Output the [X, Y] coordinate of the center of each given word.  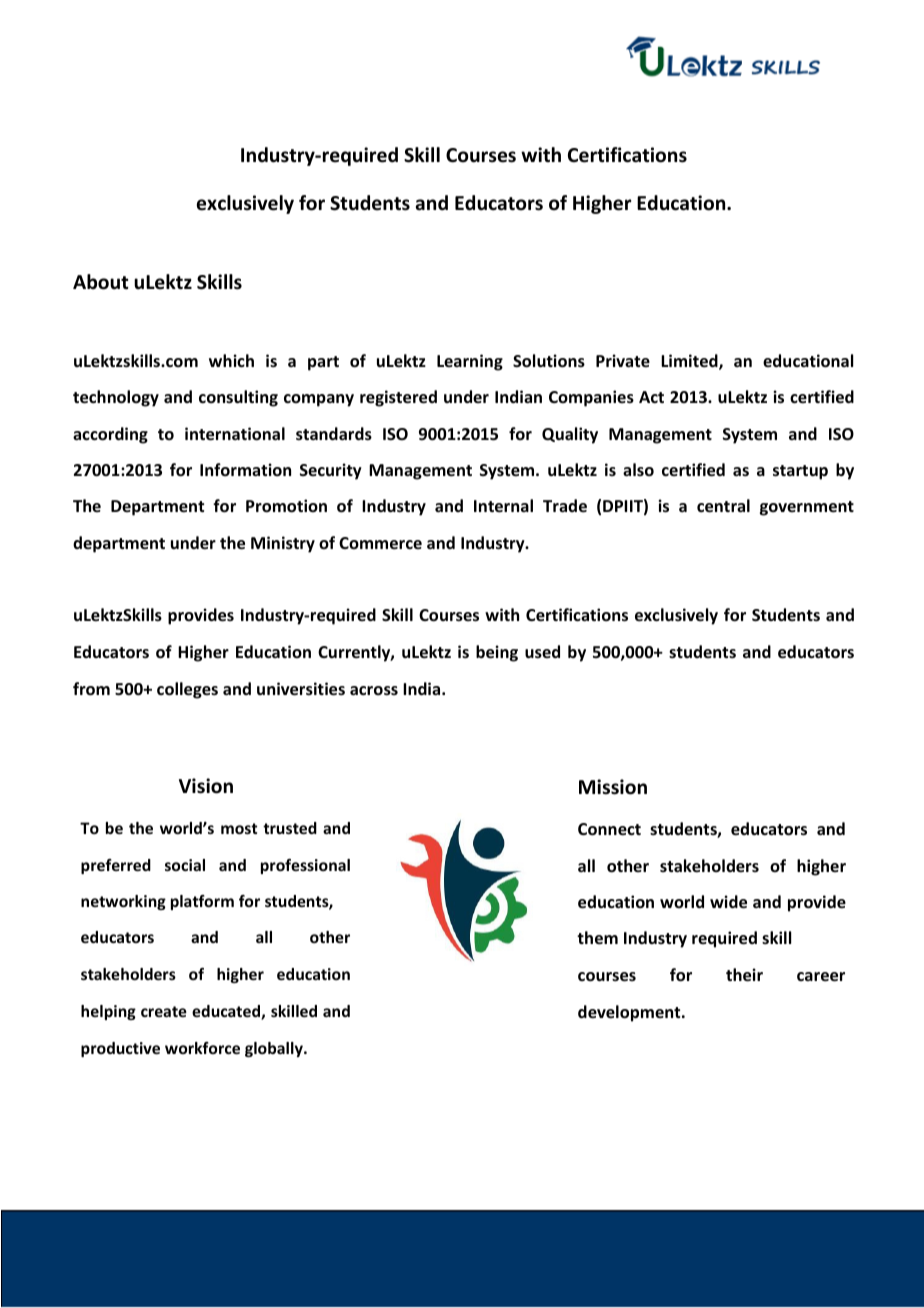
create [164, 1011]
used [542, 652]
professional [305, 866]
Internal [503, 506]
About [101, 282]
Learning [470, 362]
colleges [187, 690]
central [723, 506]
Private [623, 361]
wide [728, 902]
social [185, 865]
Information [245, 469]
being [497, 653]
